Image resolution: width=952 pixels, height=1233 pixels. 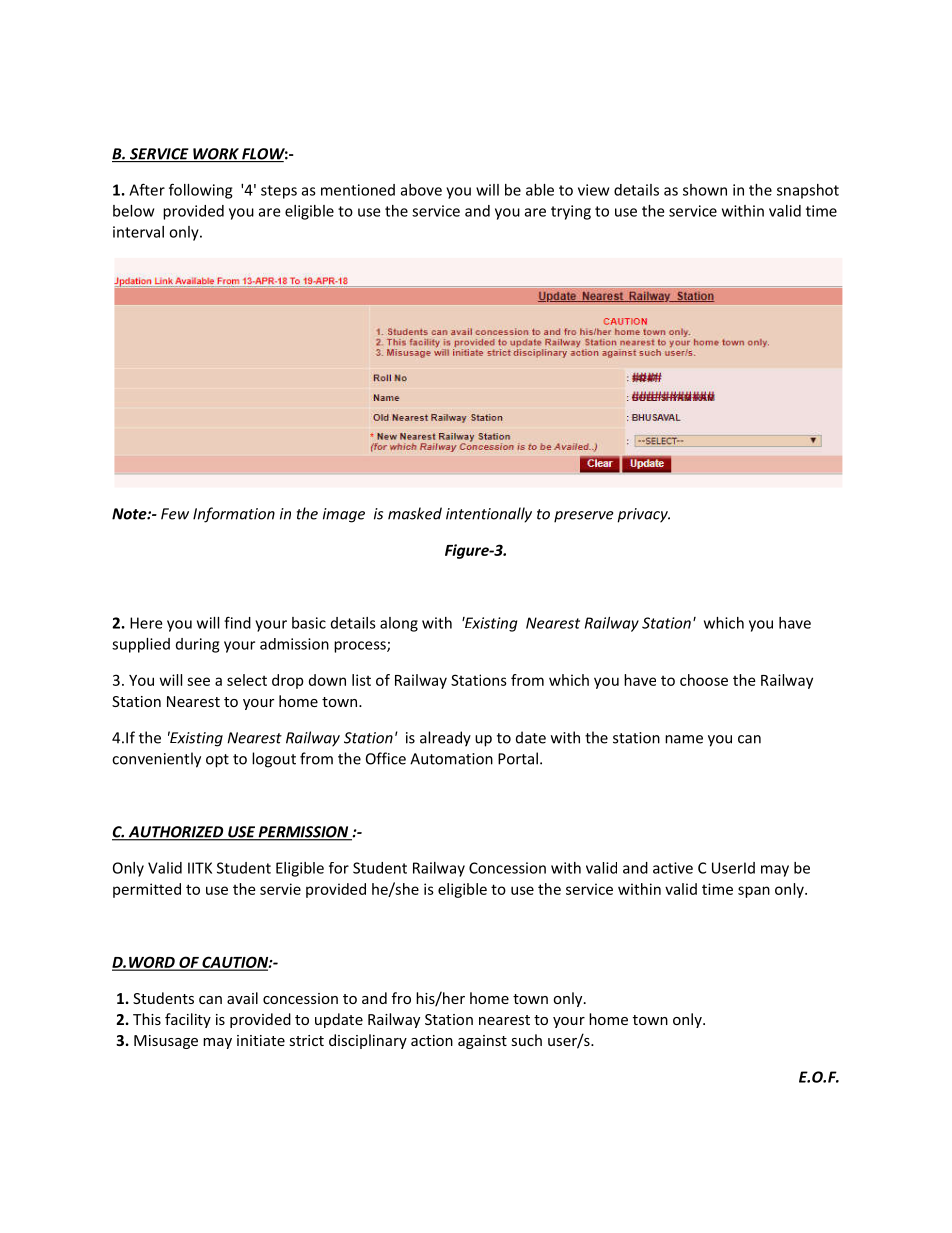 I want to click on against, so click(x=482, y=1042).
